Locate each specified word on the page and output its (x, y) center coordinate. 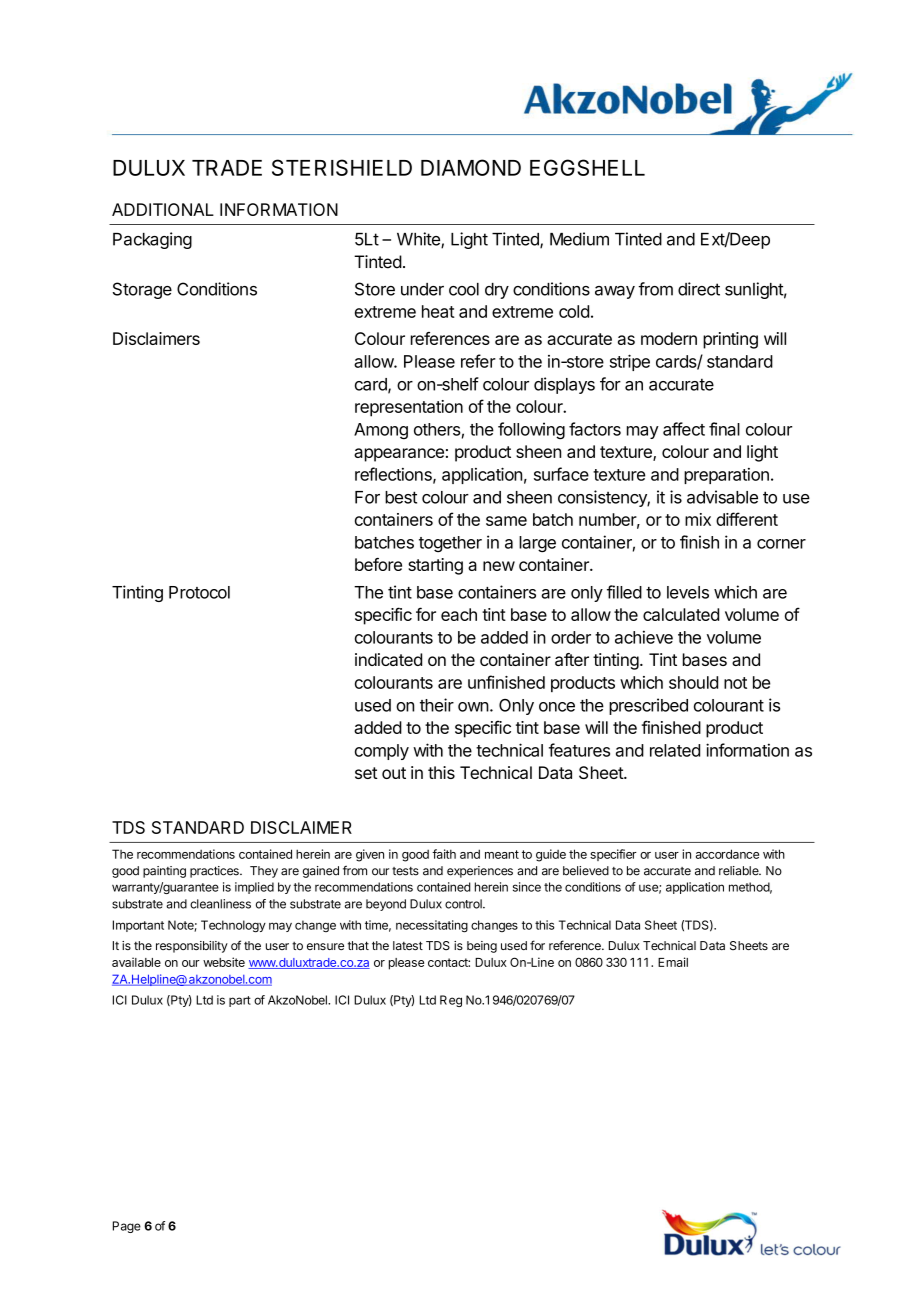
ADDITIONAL (163, 209)
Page (127, 1227)
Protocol (199, 592)
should (693, 682)
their (437, 705)
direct (699, 289)
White (419, 240)
